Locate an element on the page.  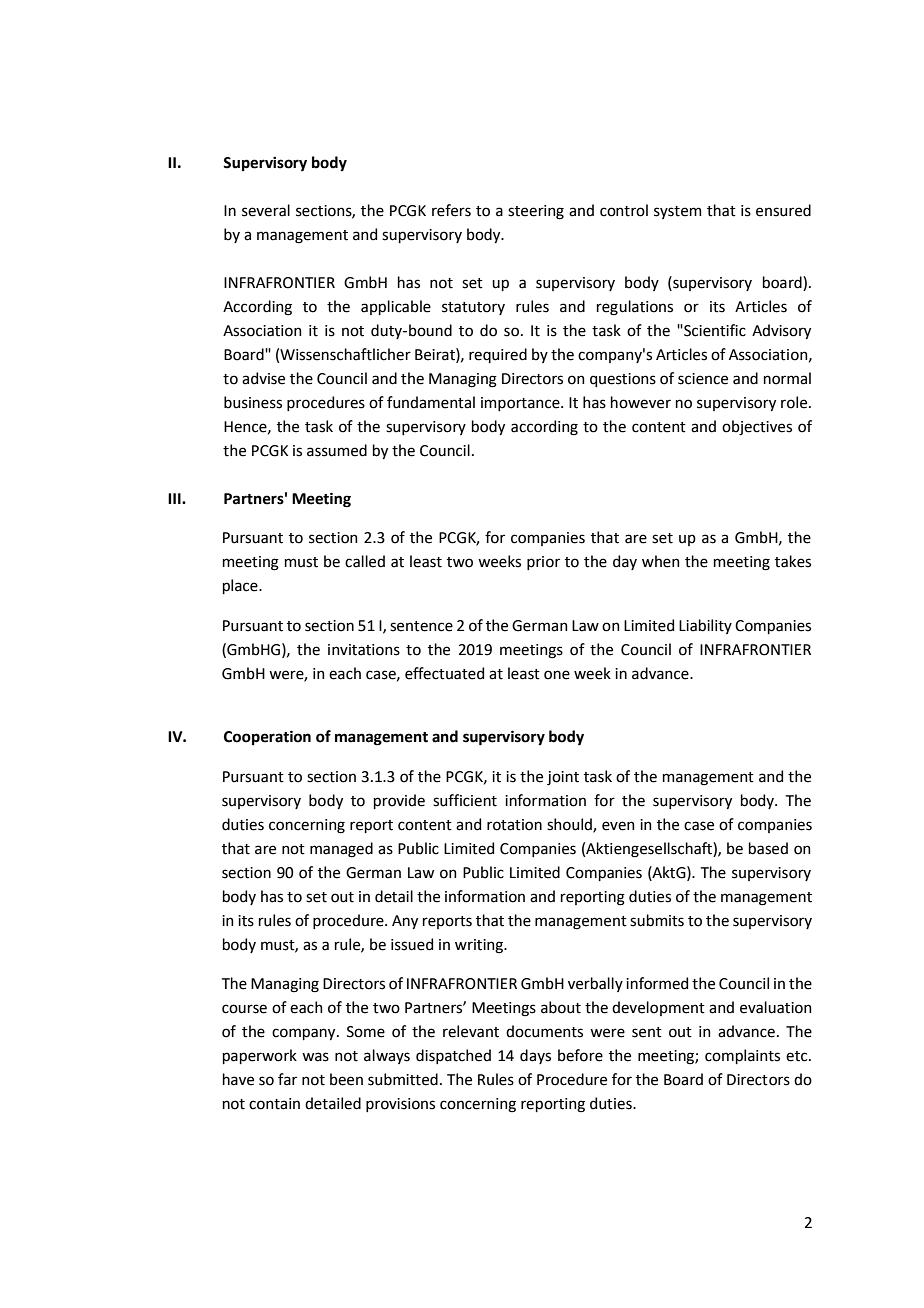
rotation is located at coordinates (514, 825).
